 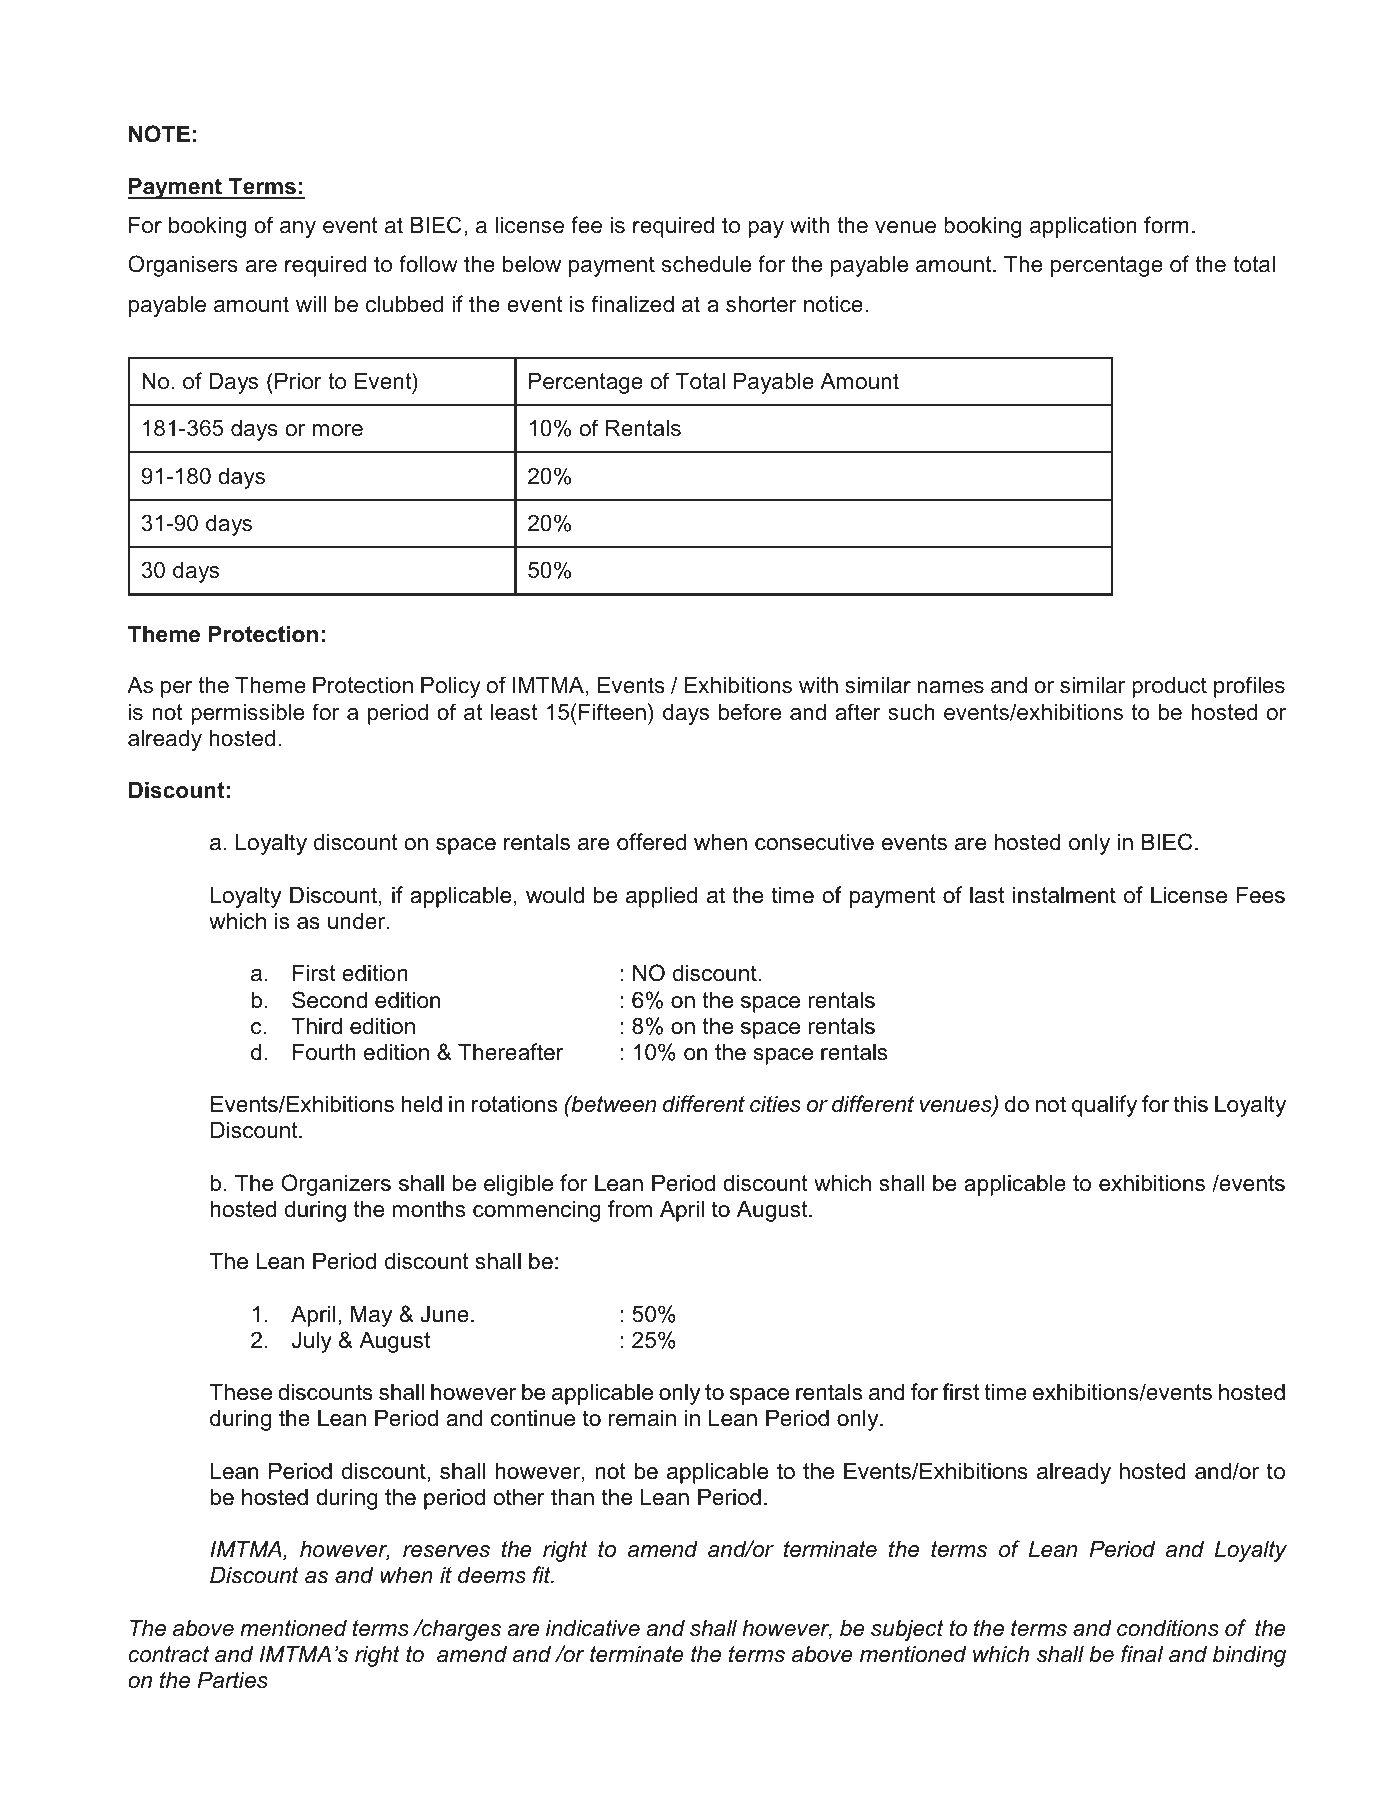 What do you see at coordinates (298, 229) in the page?
I see `any` at bounding box center [298, 229].
